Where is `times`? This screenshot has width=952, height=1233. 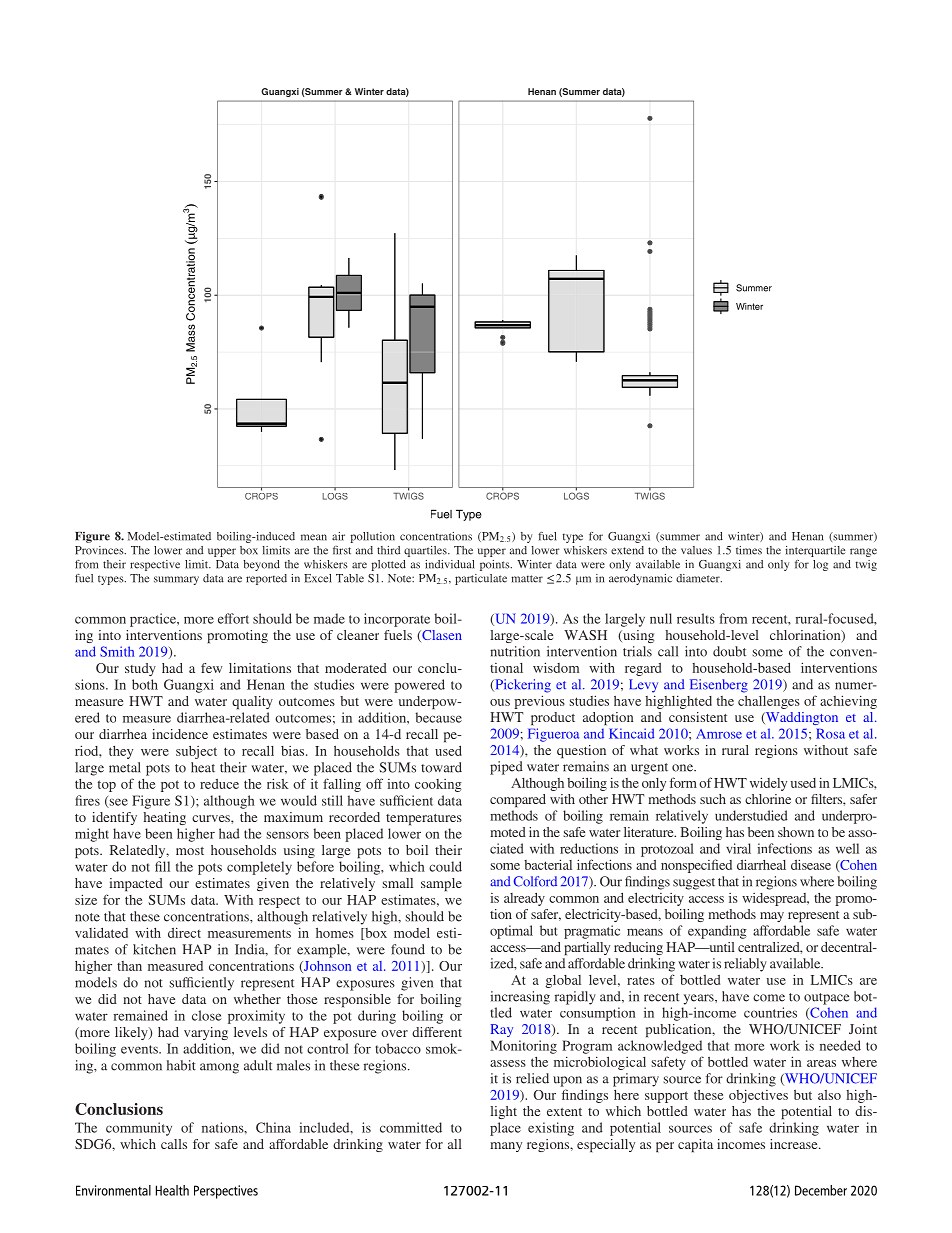 times is located at coordinates (749, 550).
